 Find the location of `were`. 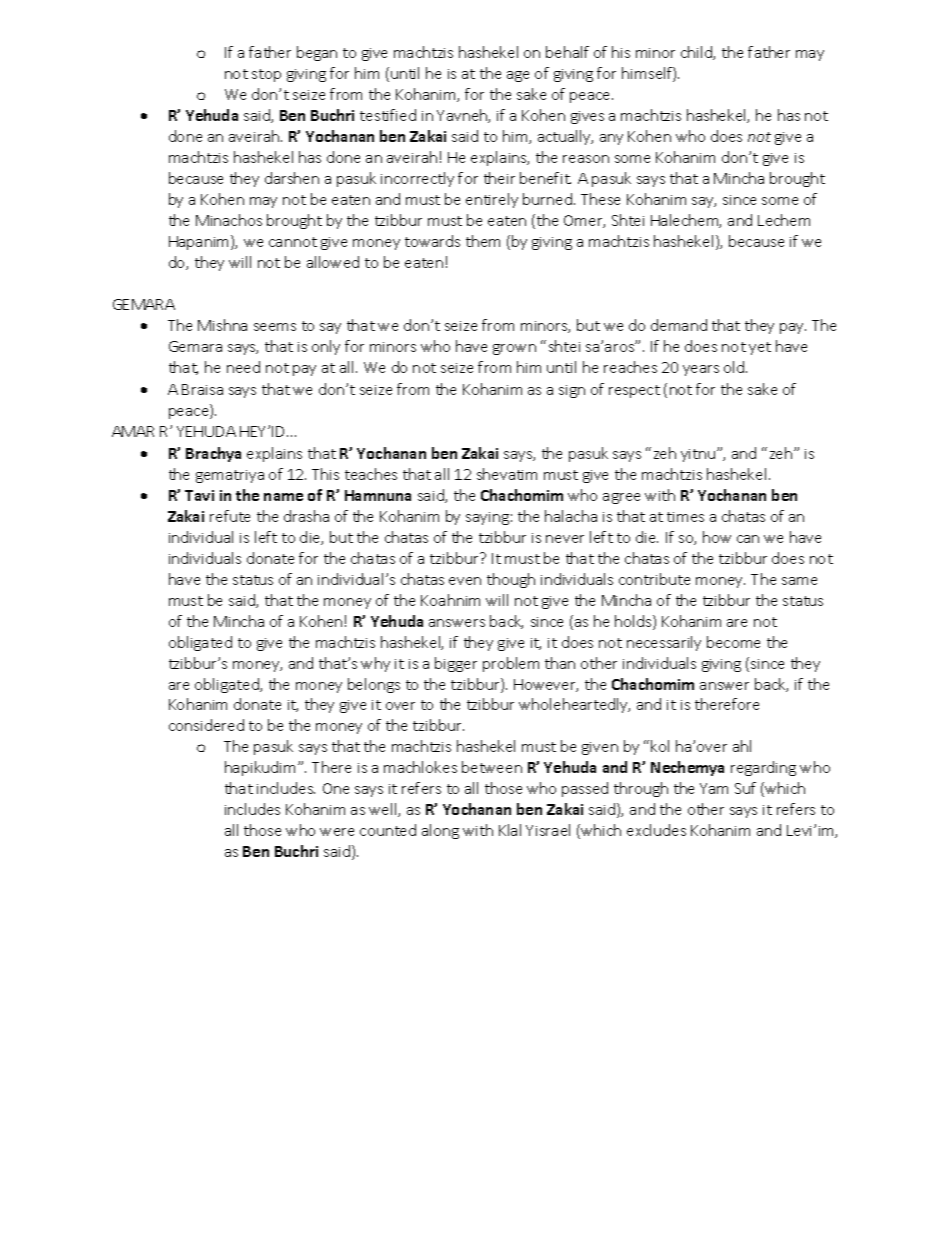

were is located at coordinates (337, 832).
